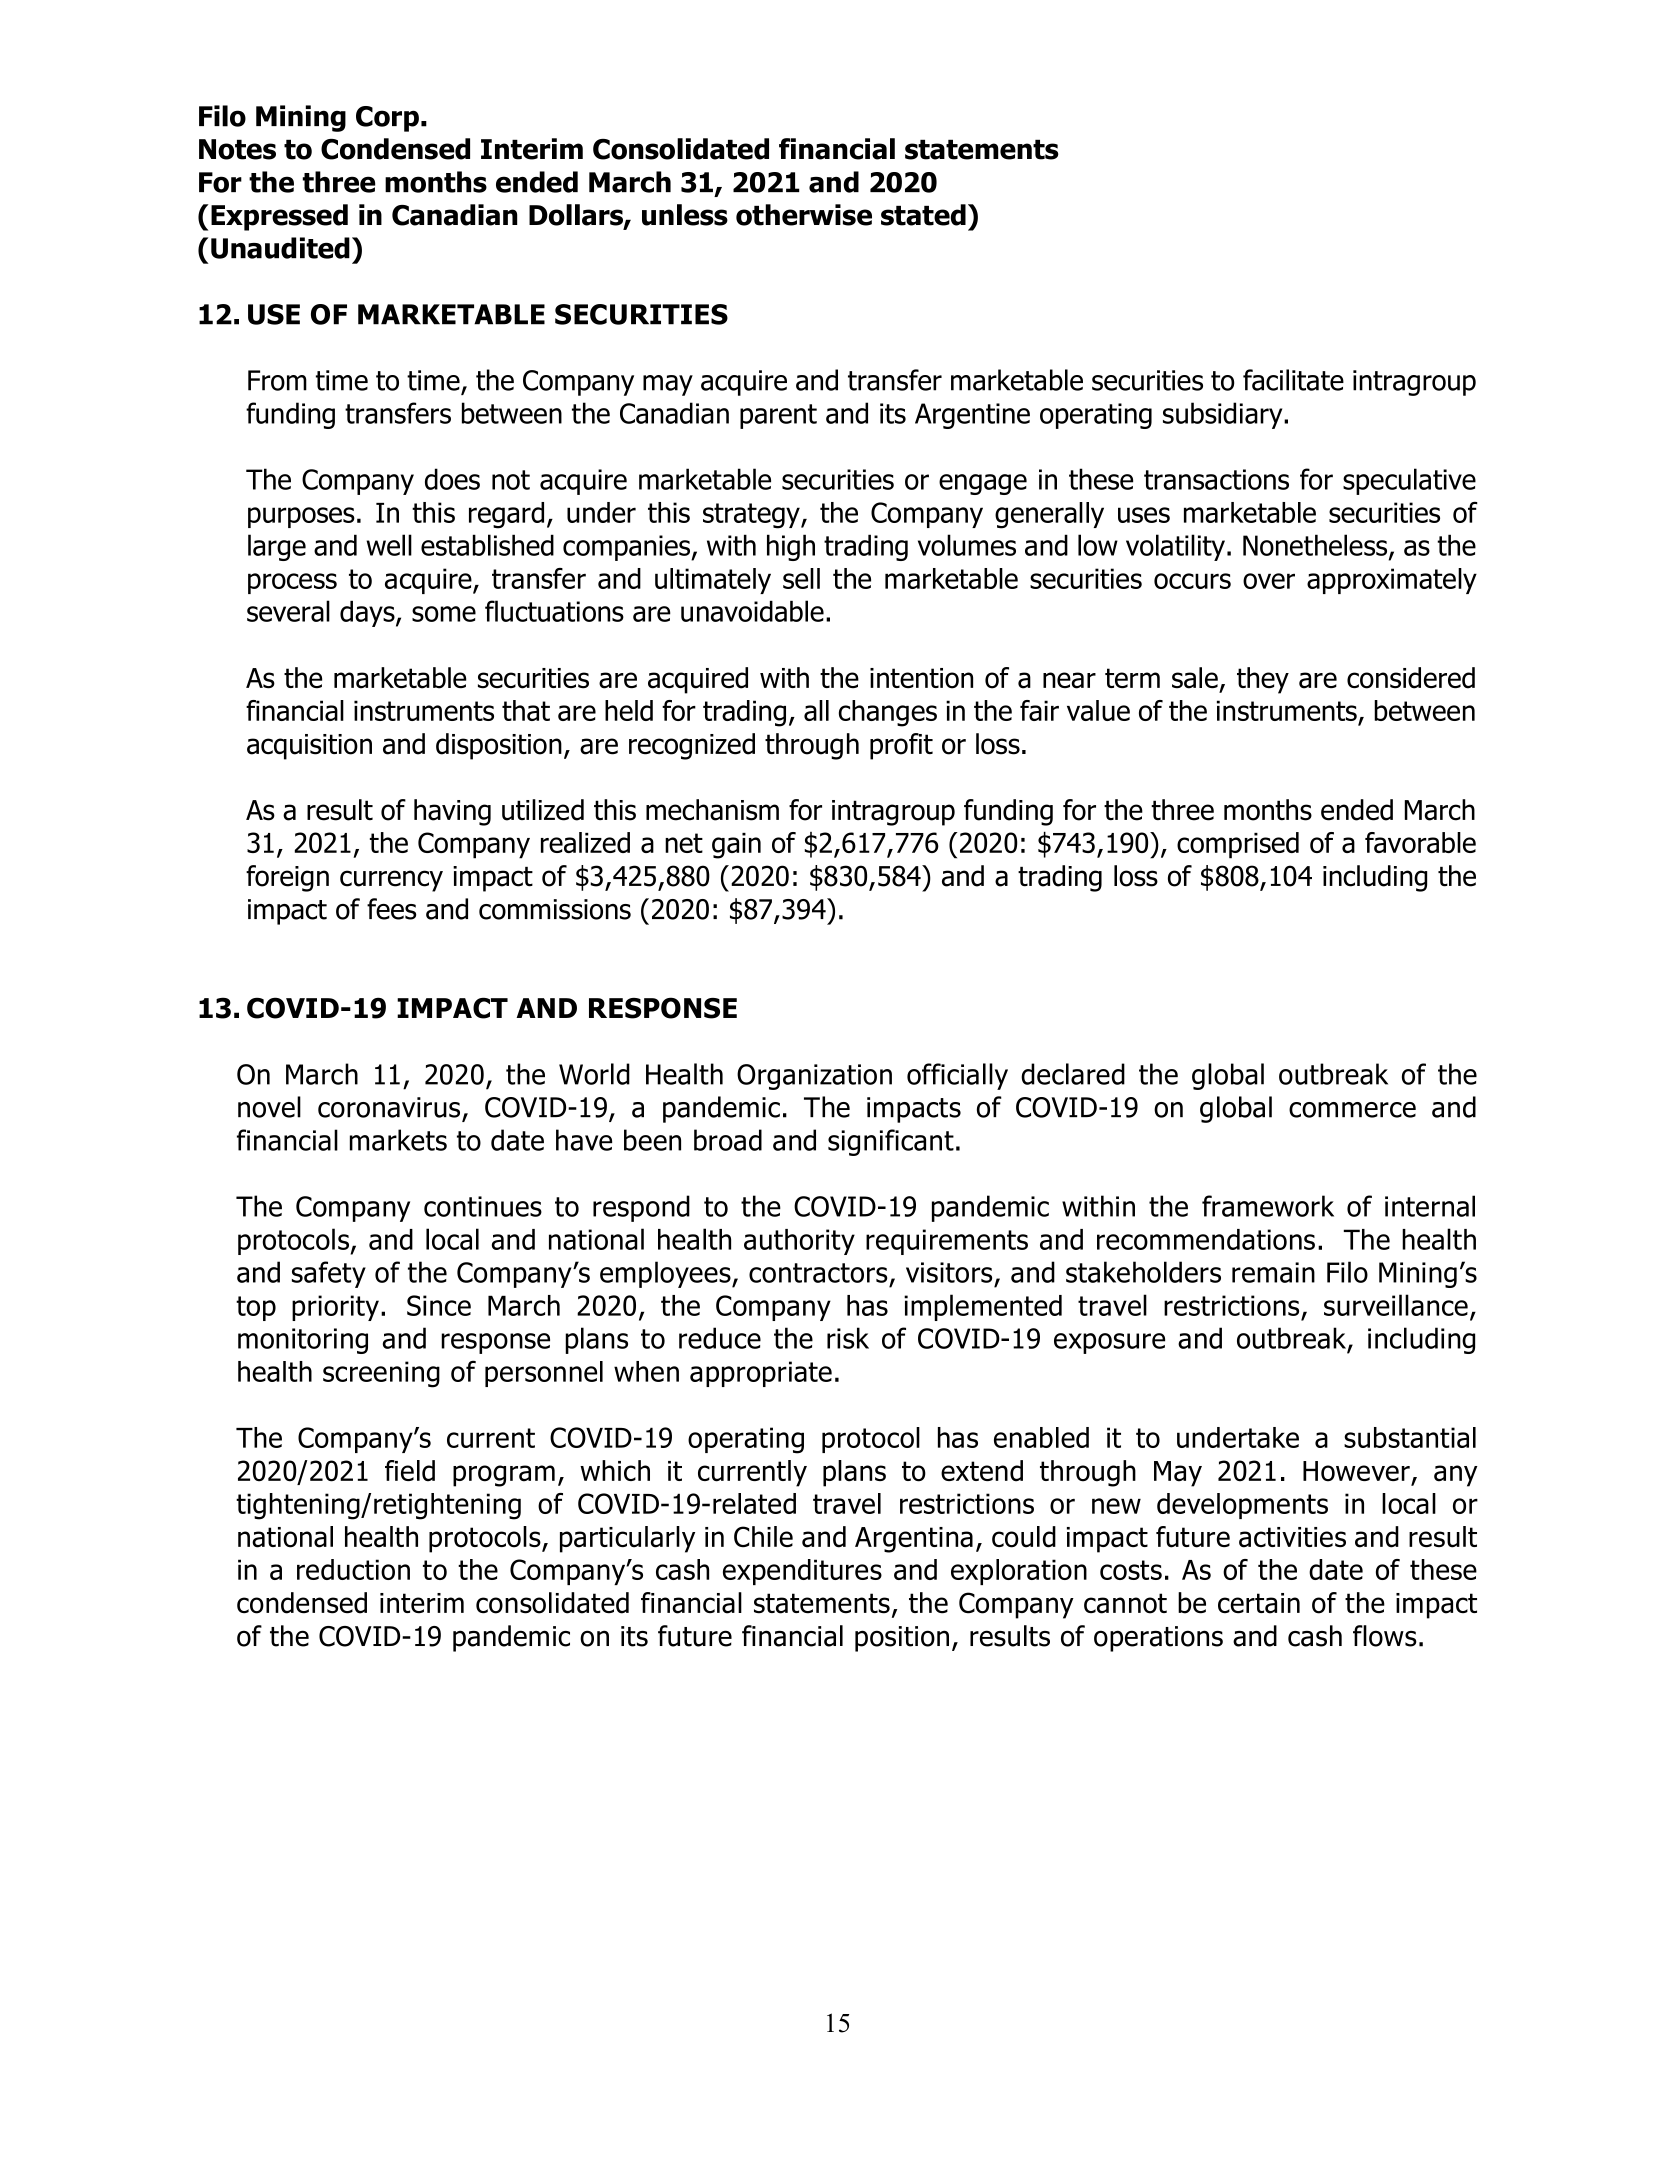  I want to click on commerce, so click(1352, 1110).
